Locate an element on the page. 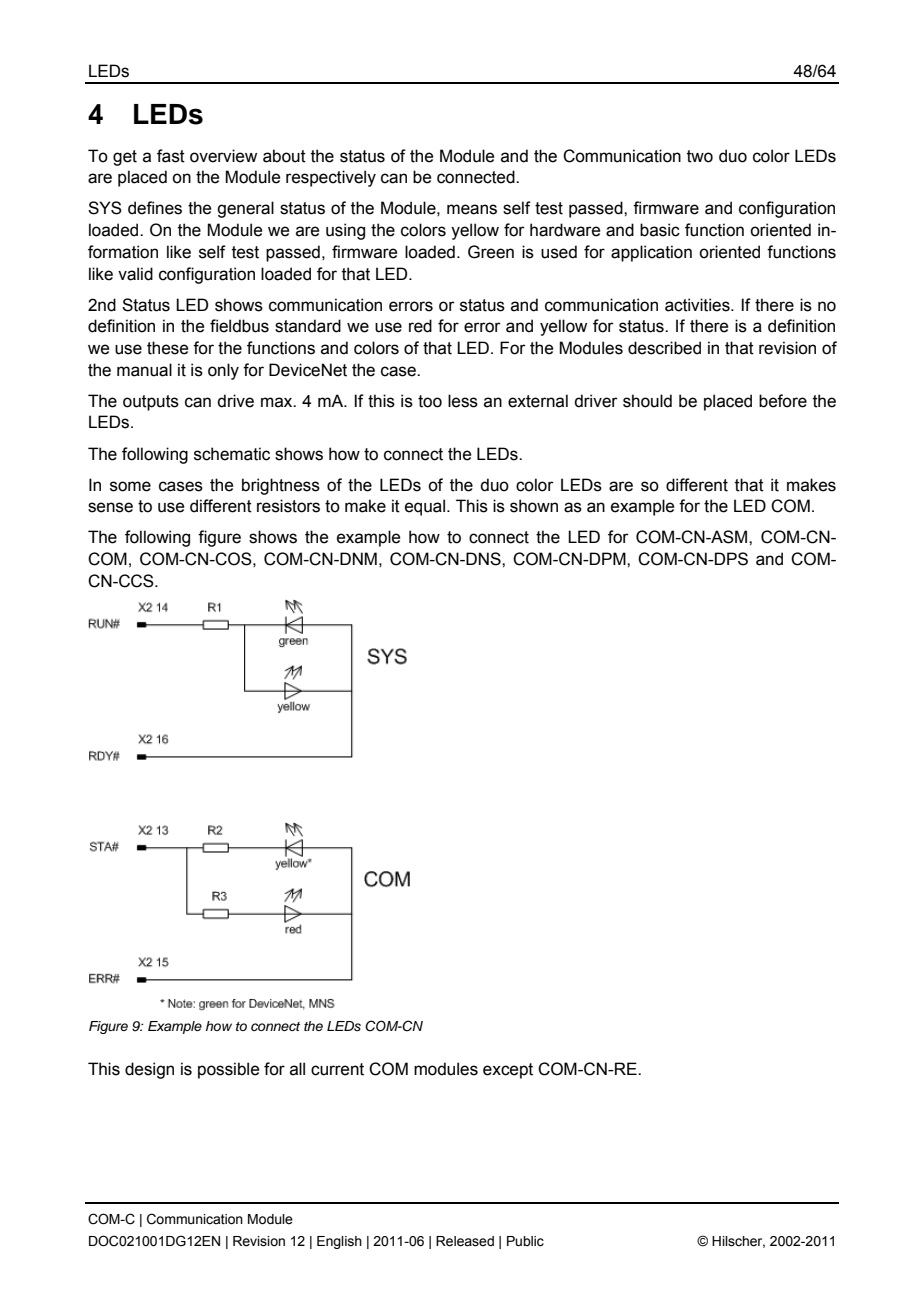  current is located at coordinates (337, 1069).
